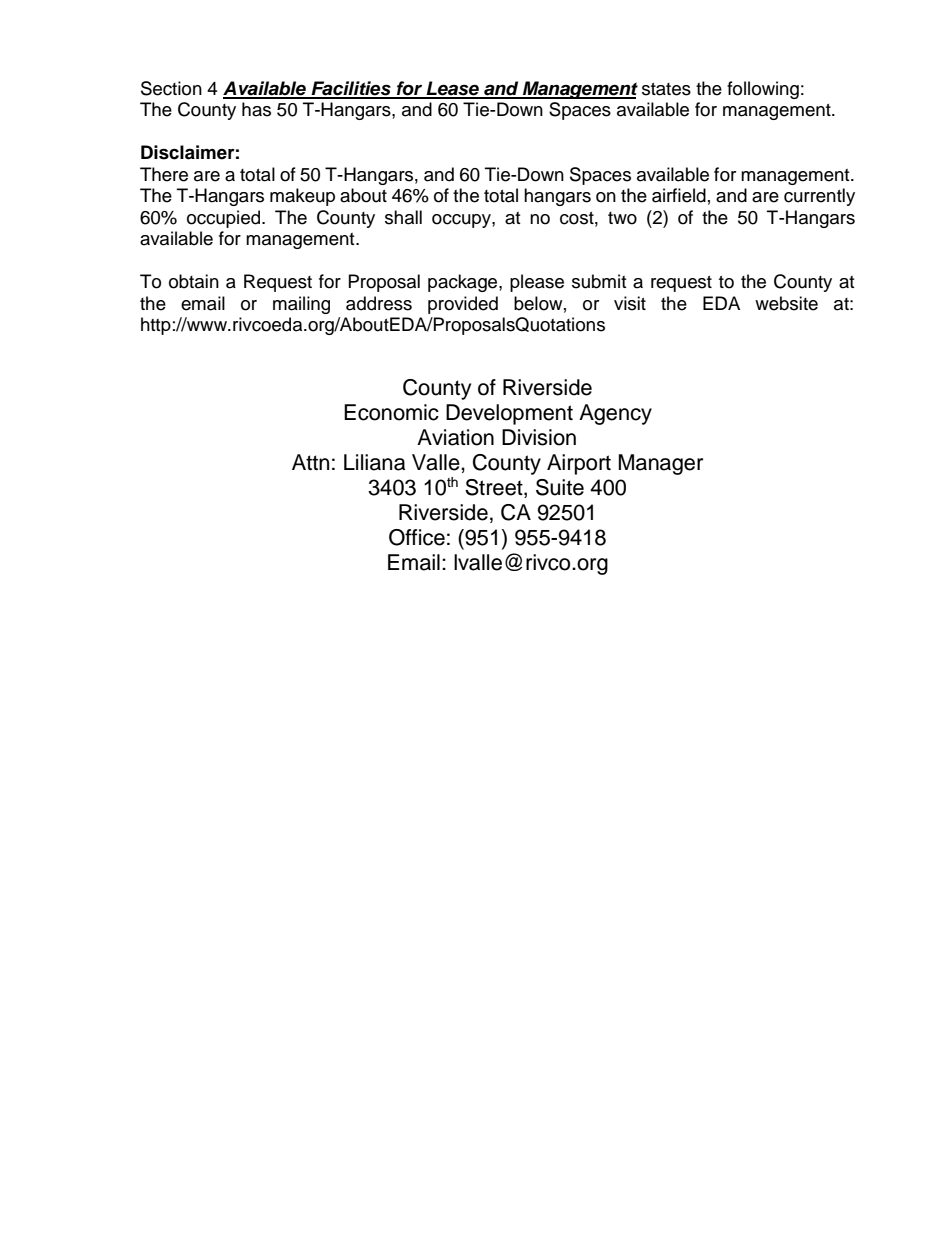 Image resolution: width=952 pixels, height=1233 pixels. I want to click on website, so click(786, 303).
